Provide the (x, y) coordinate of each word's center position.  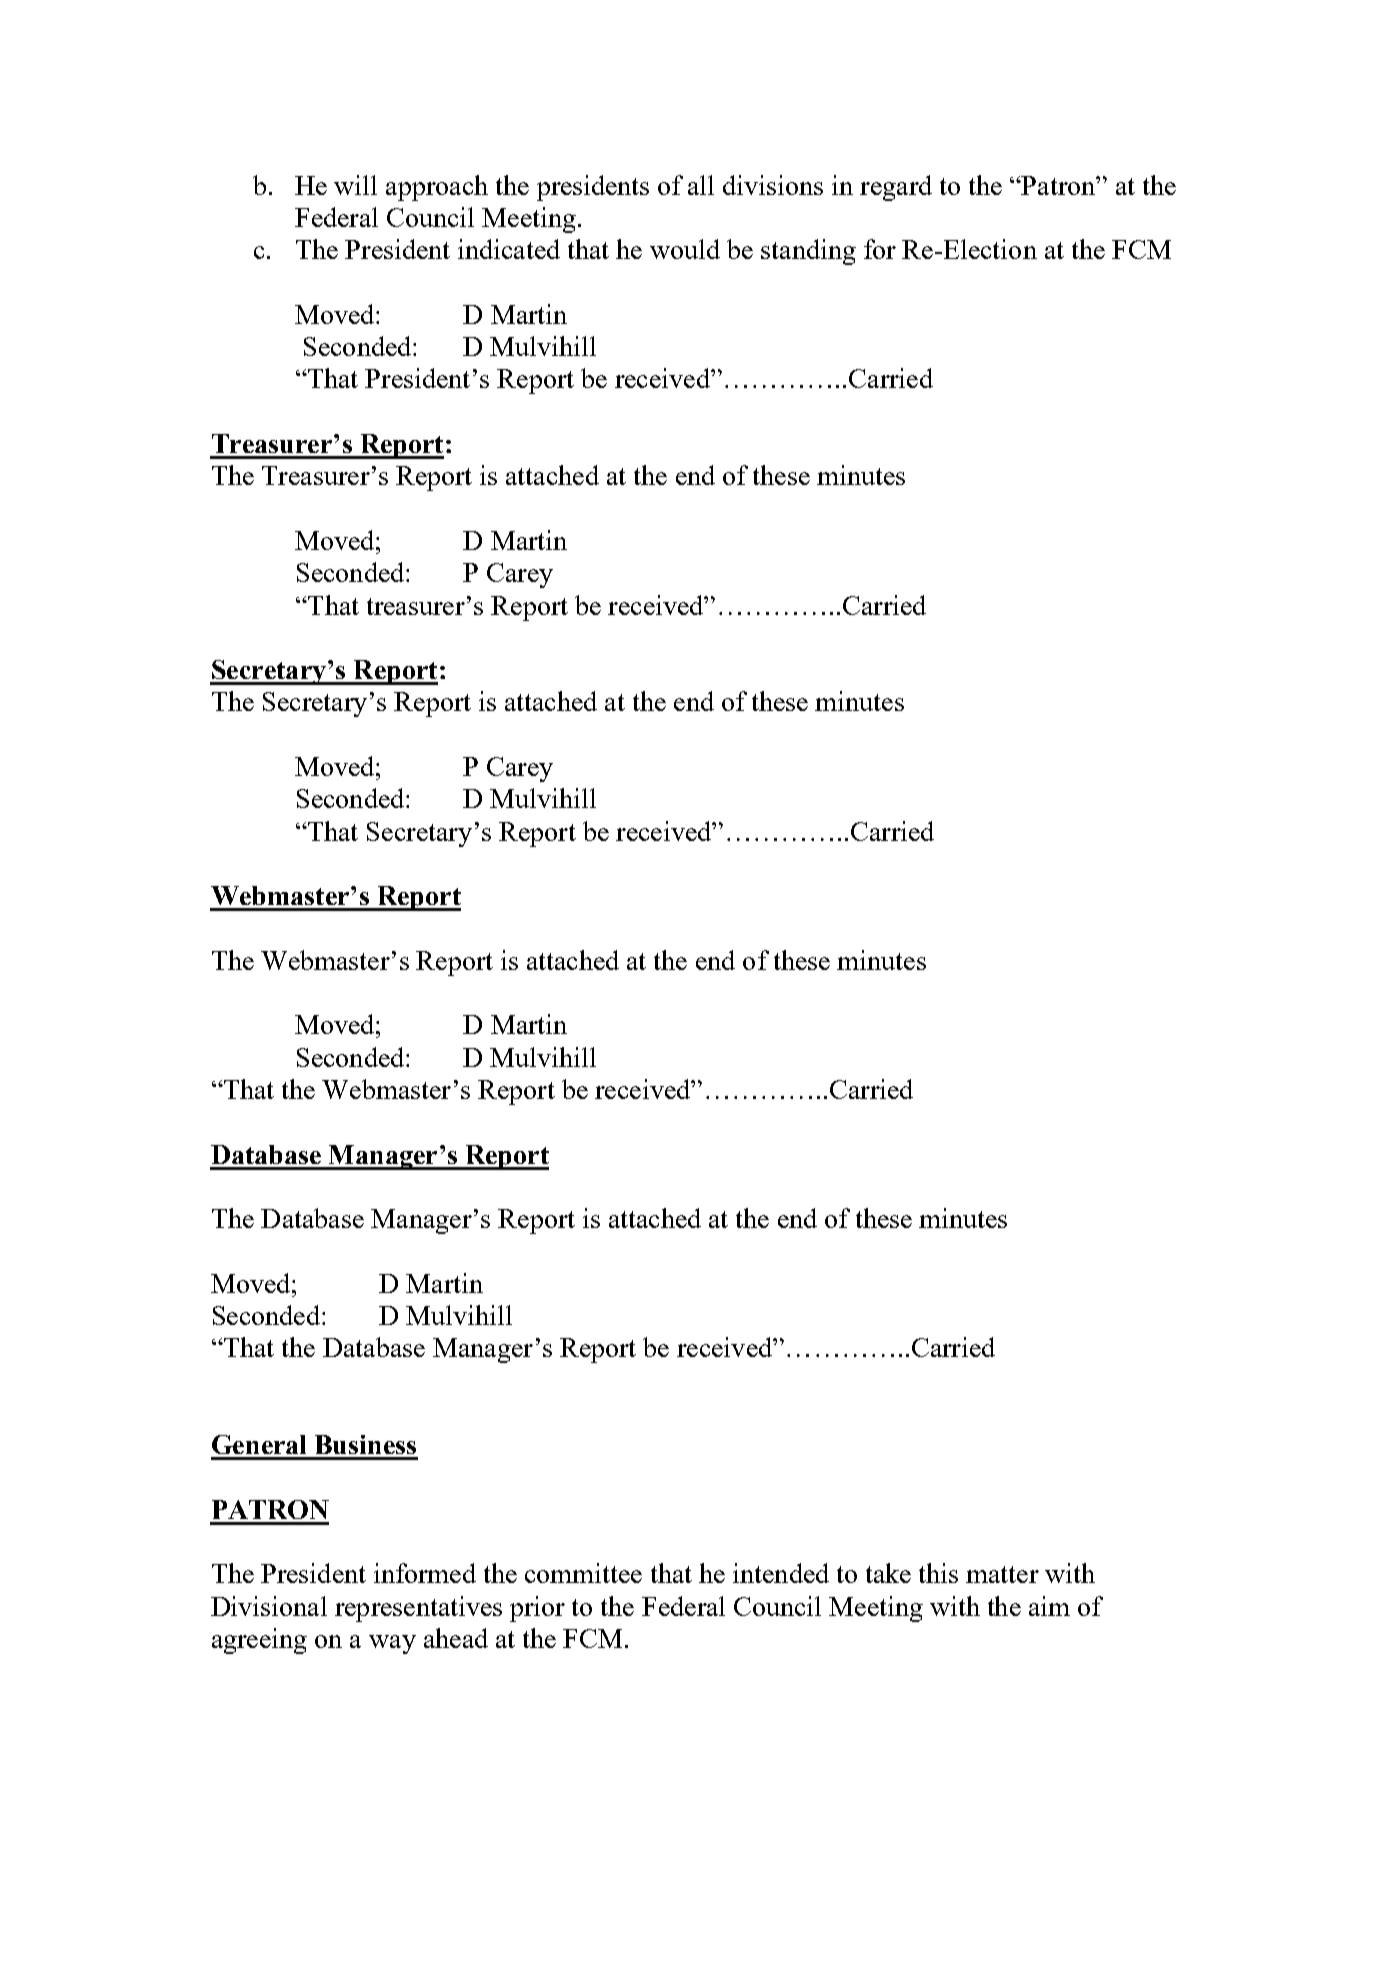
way (392, 1644)
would (685, 249)
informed (425, 1573)
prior (537, 1609)
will (355, 185)
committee (583, 1573)
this (938, 1573)
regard (896, 188)
